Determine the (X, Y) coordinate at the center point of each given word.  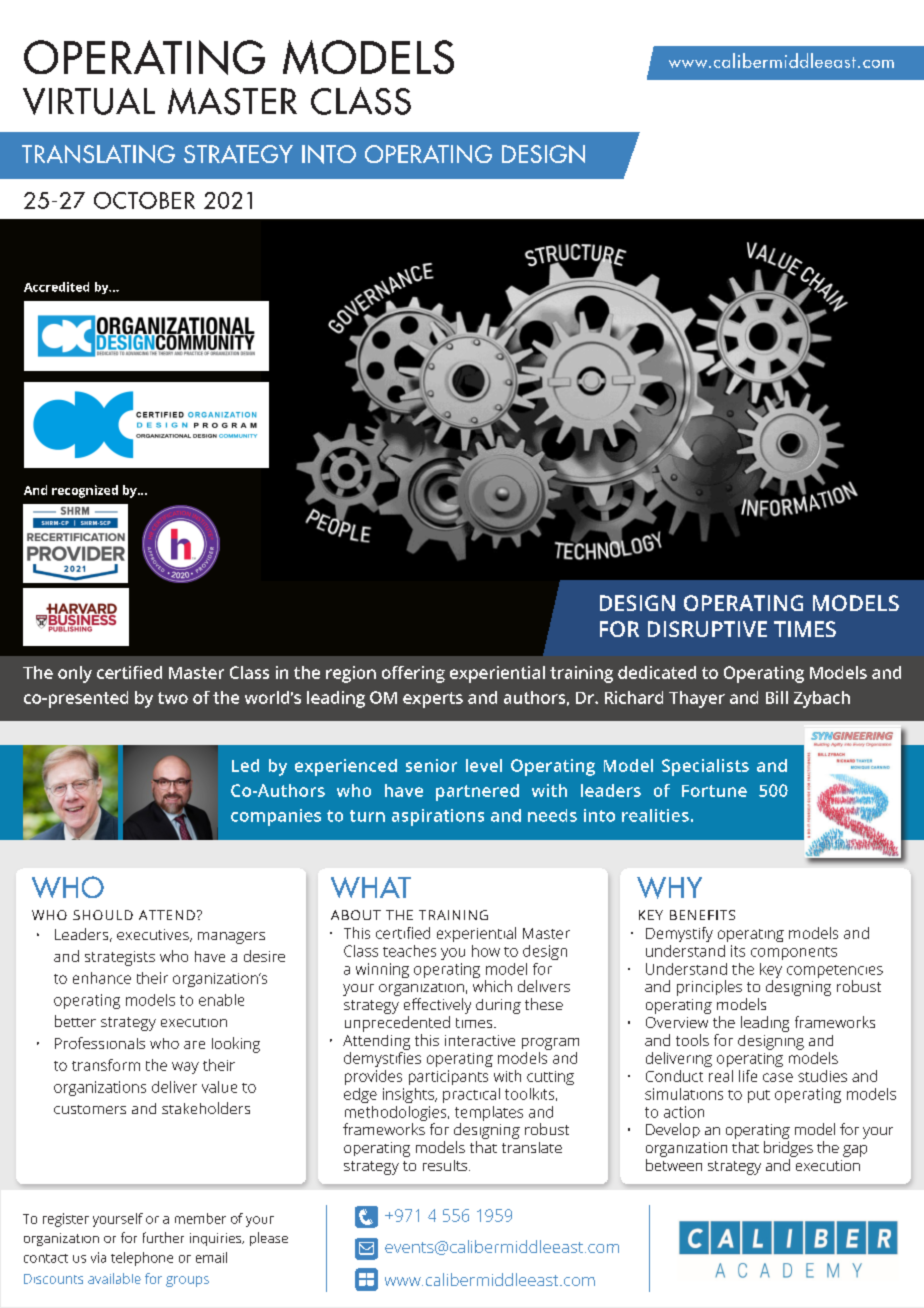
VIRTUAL (89, 101)
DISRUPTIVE (707, 629)
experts (433, 700)
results (446, 1165)
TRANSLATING (98, 154)
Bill (777, 697)
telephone (142, 1259)
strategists (120, 958)
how (486, 951)
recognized (85, 491)
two (173, 698)
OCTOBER (144, 200)
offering (413, 674)
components (794, 953)
